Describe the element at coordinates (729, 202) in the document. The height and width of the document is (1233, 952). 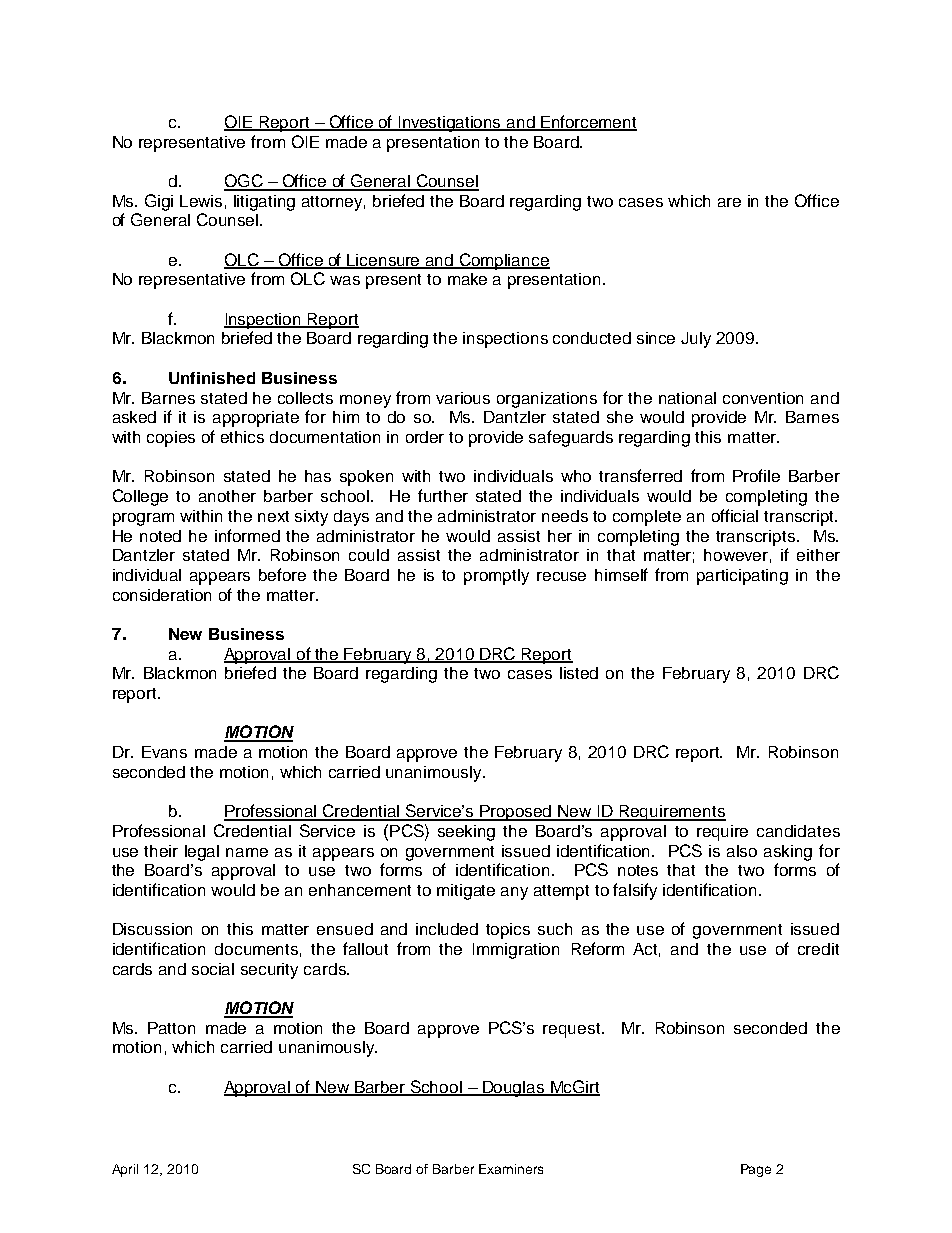
I see `are` at that location.
